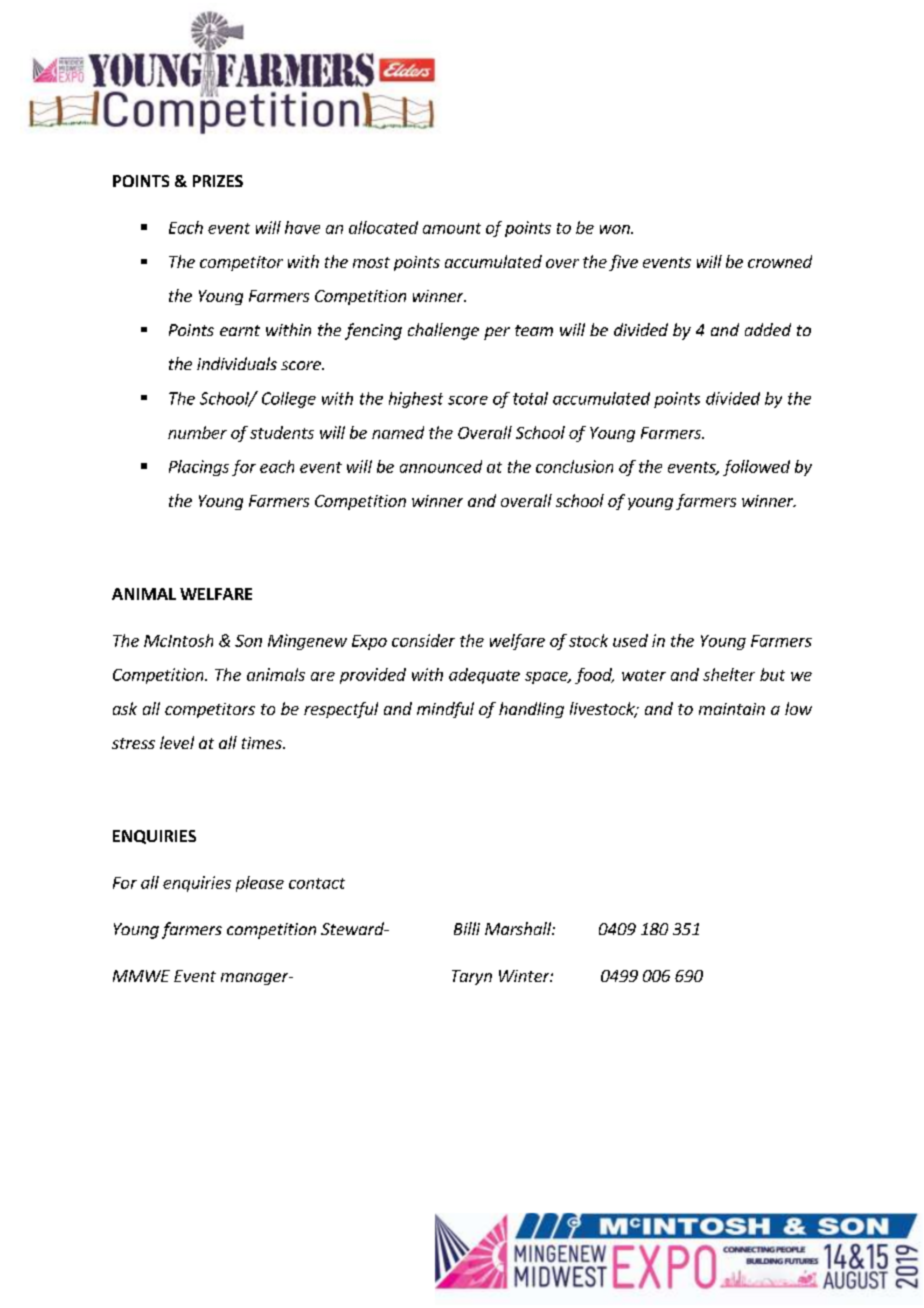 This page has width=924, height=1308. Describe the element at coordinates (441, 466) in the page. I see `announced` at that location.
